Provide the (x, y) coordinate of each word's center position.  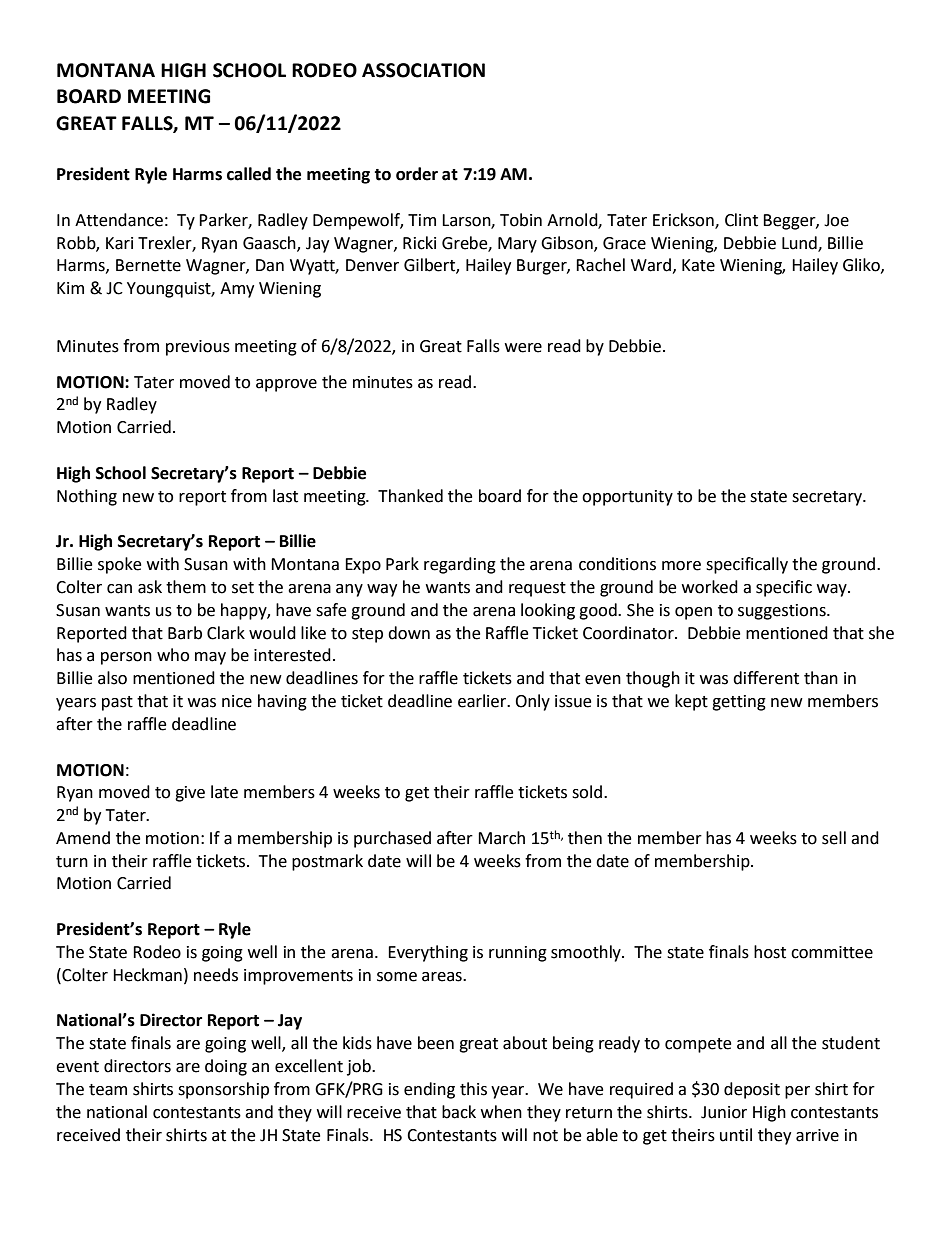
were (523, 348)
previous (198, 348)
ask (150, 587)
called (249, 174)
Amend (83, 838)
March (501, 838)
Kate (698, 265)
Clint (741, 220)
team (108, 1090)
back (459, 1112)
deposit (752, 1090)
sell (834, 838)
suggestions (783, 612)
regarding (460, 565)
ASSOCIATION (423, 70)
